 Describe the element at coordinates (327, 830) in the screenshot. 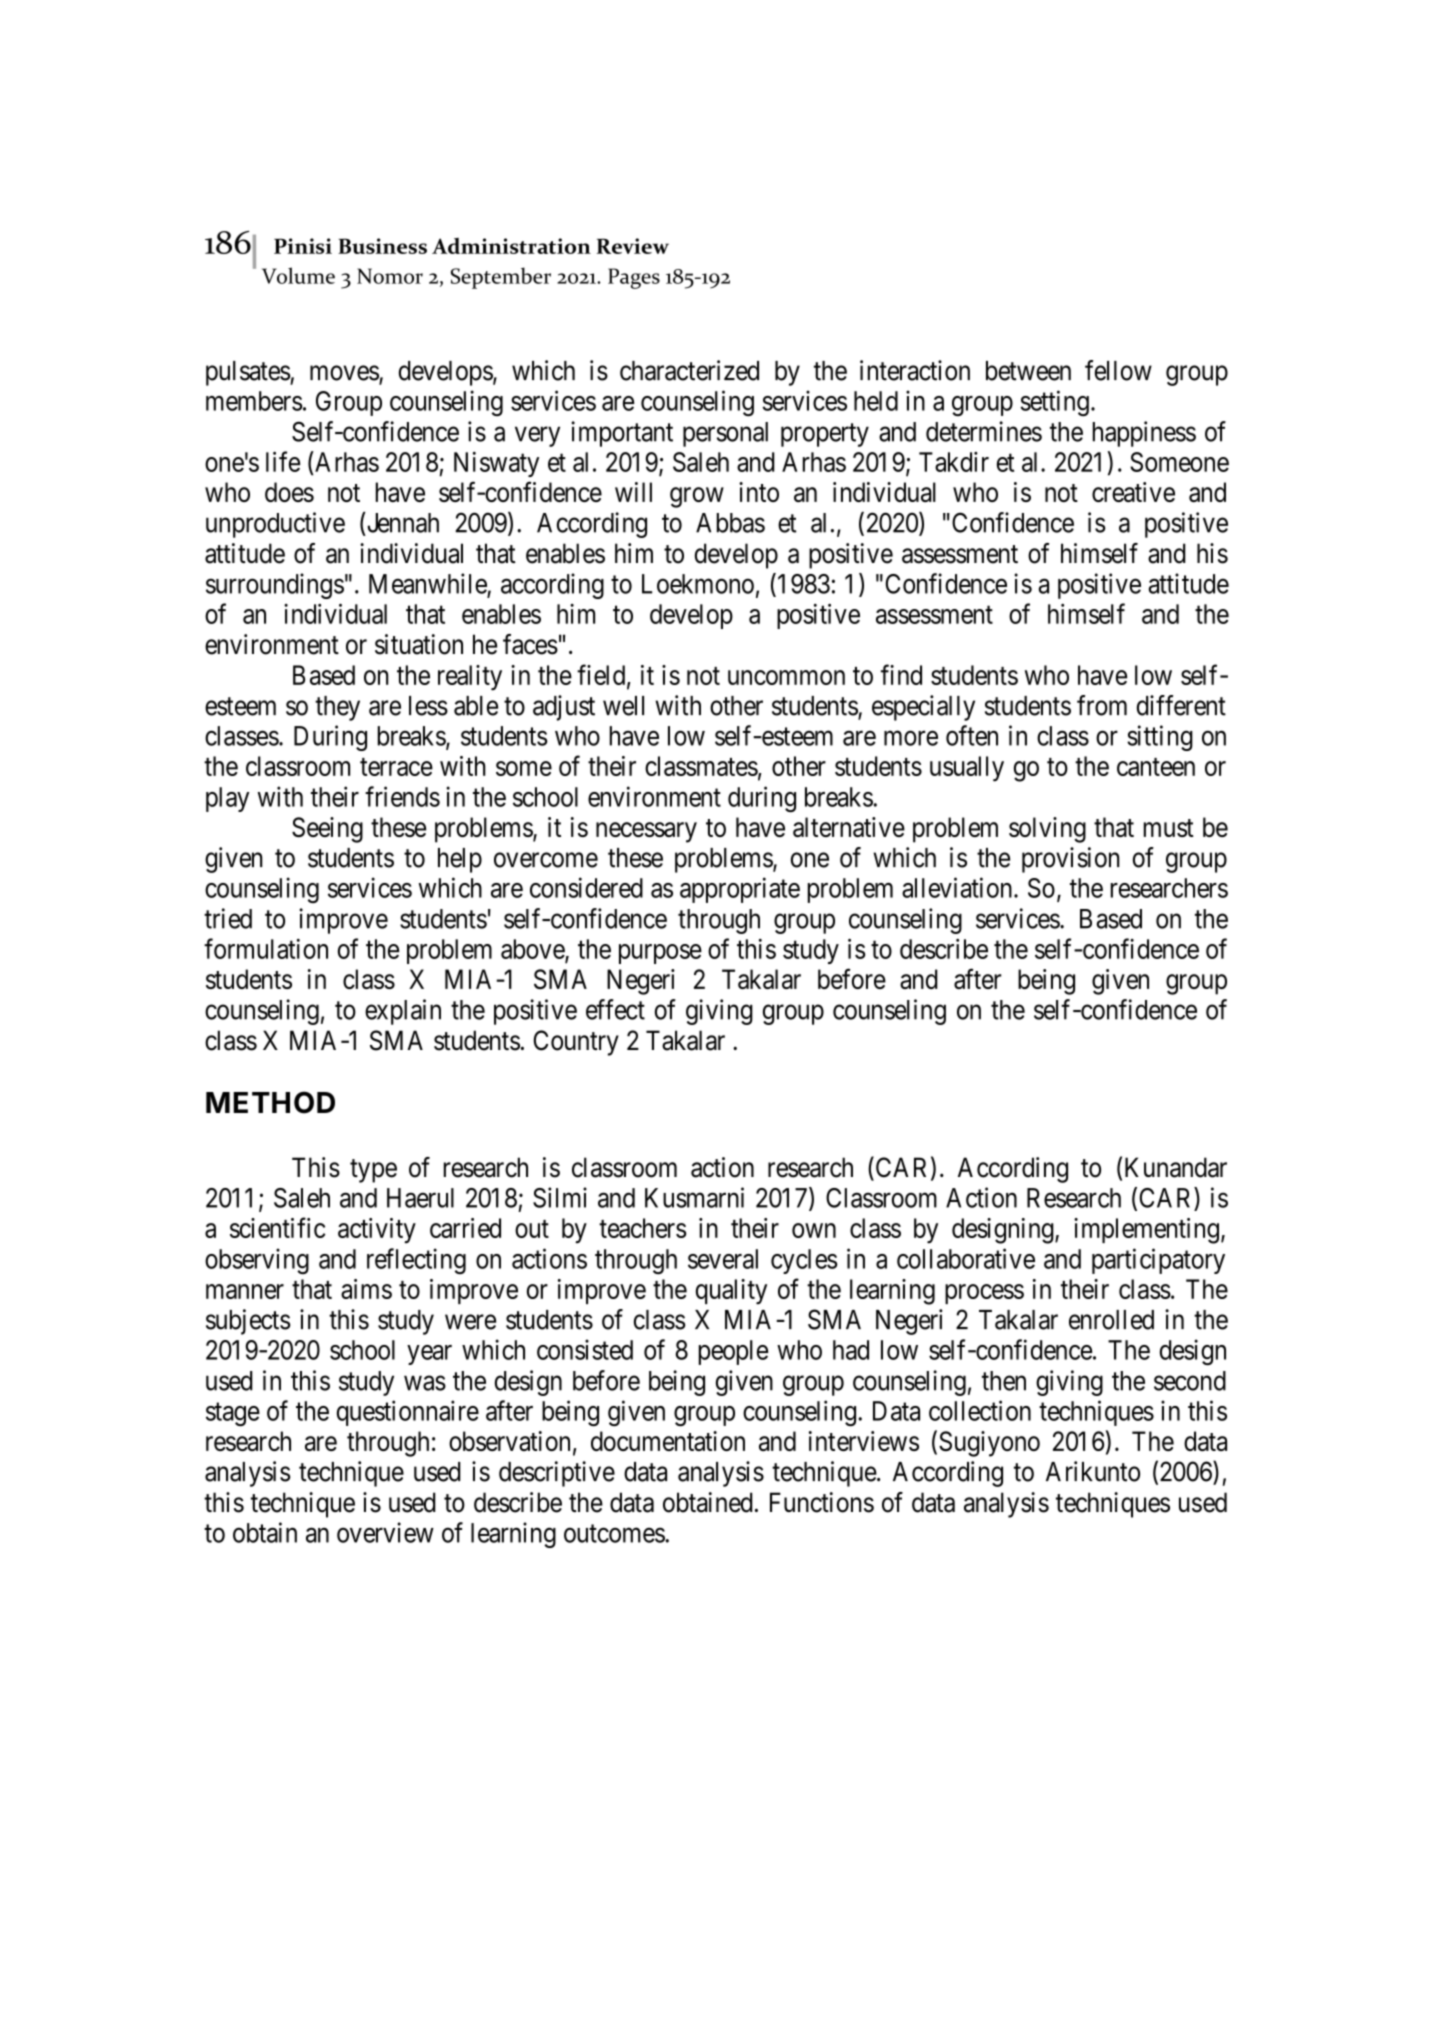

I see `Seeing` at that location.
